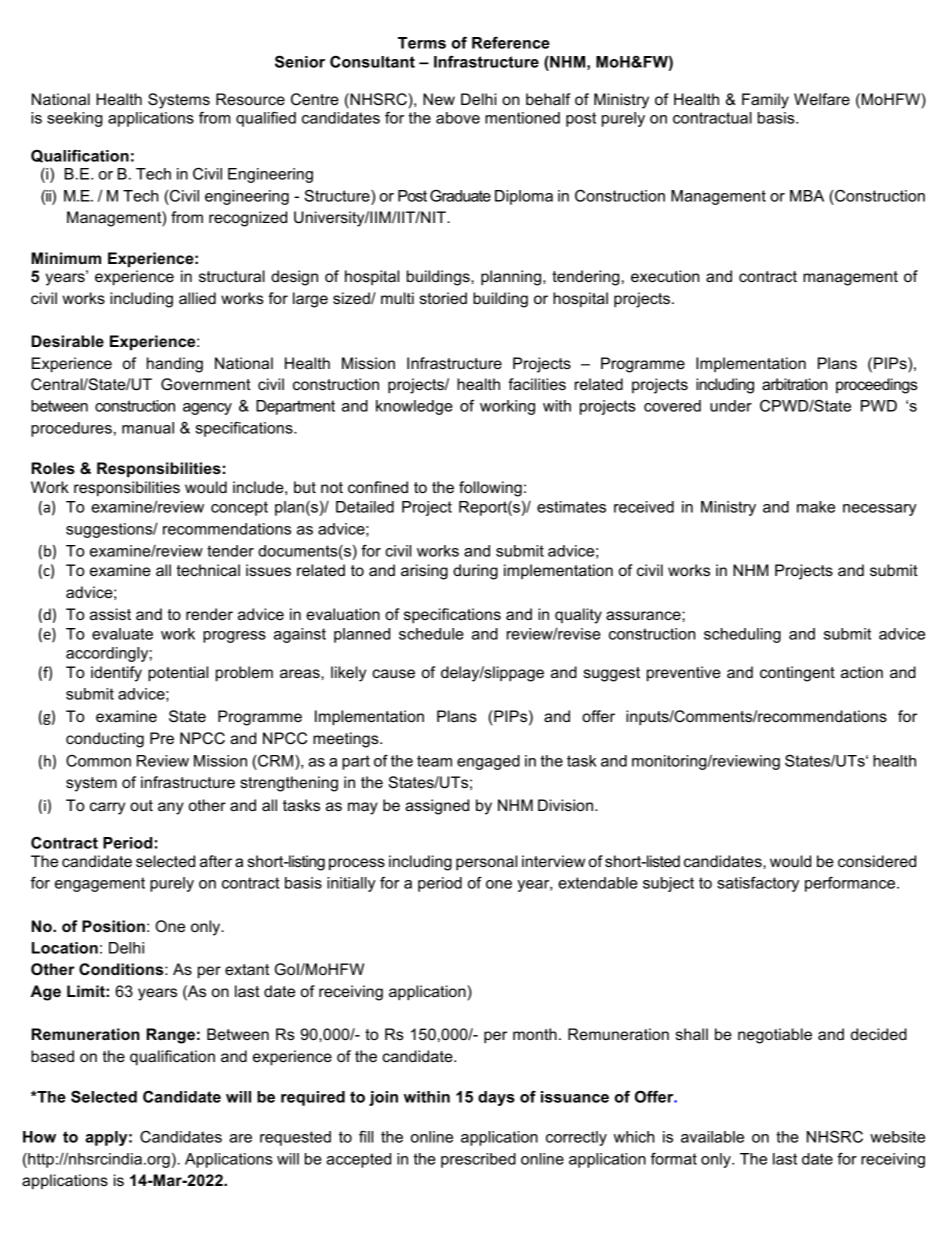 Image resolution: width=952 pixels, height=1233 pixels. I want to click on New, so click(439, 99).
